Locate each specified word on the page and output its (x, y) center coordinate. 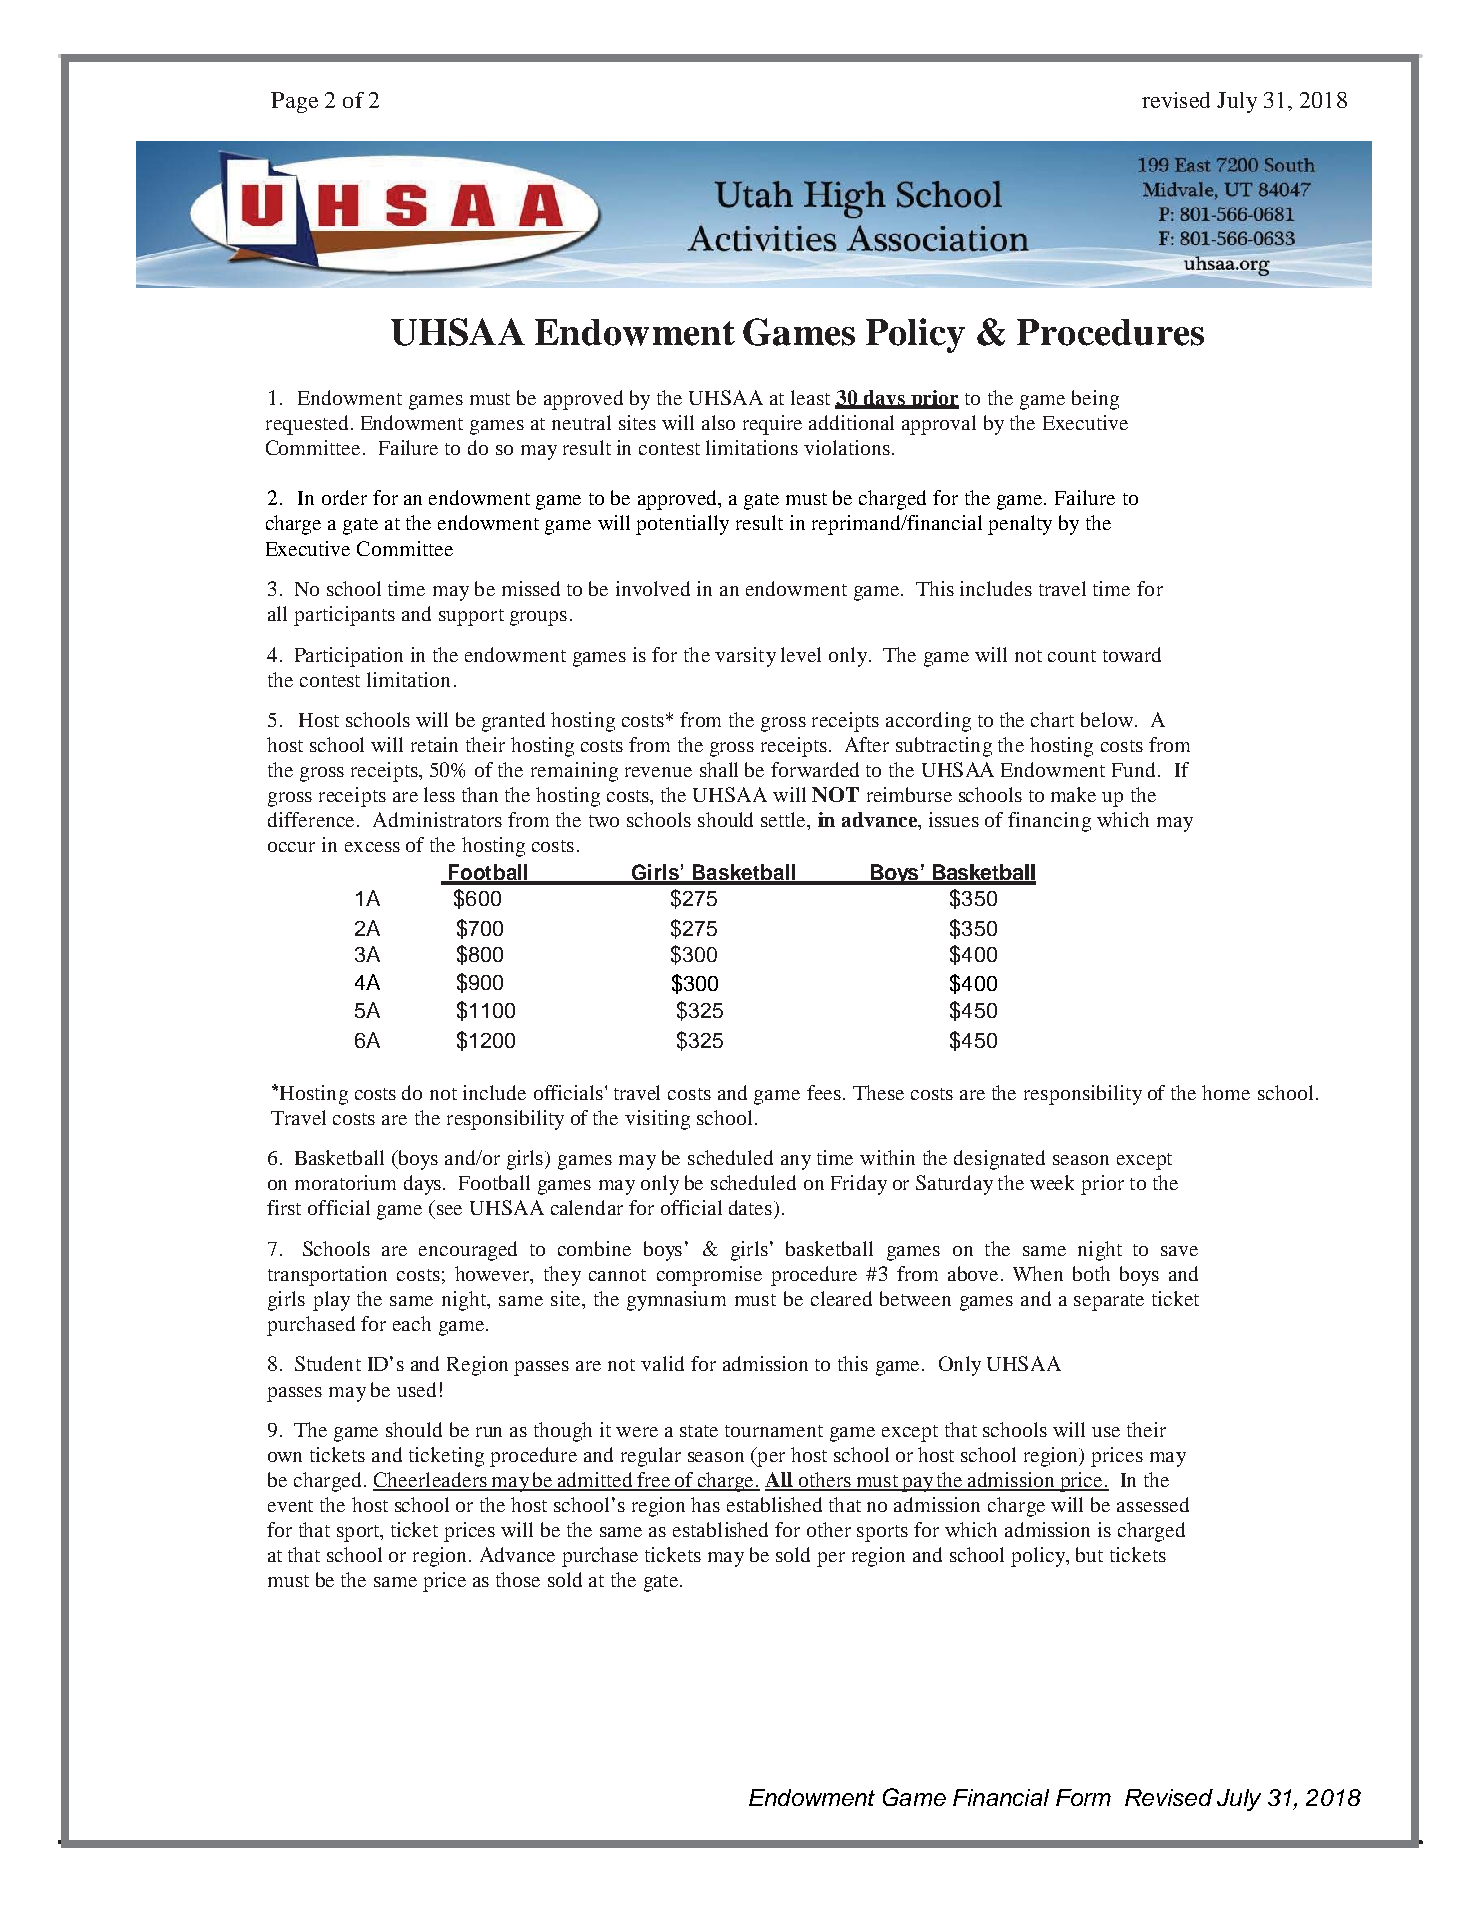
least (810, 397)
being (1095, 400)
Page (294, 102)
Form (1083, 1797)
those (518, 1579)
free (653, 1481)
